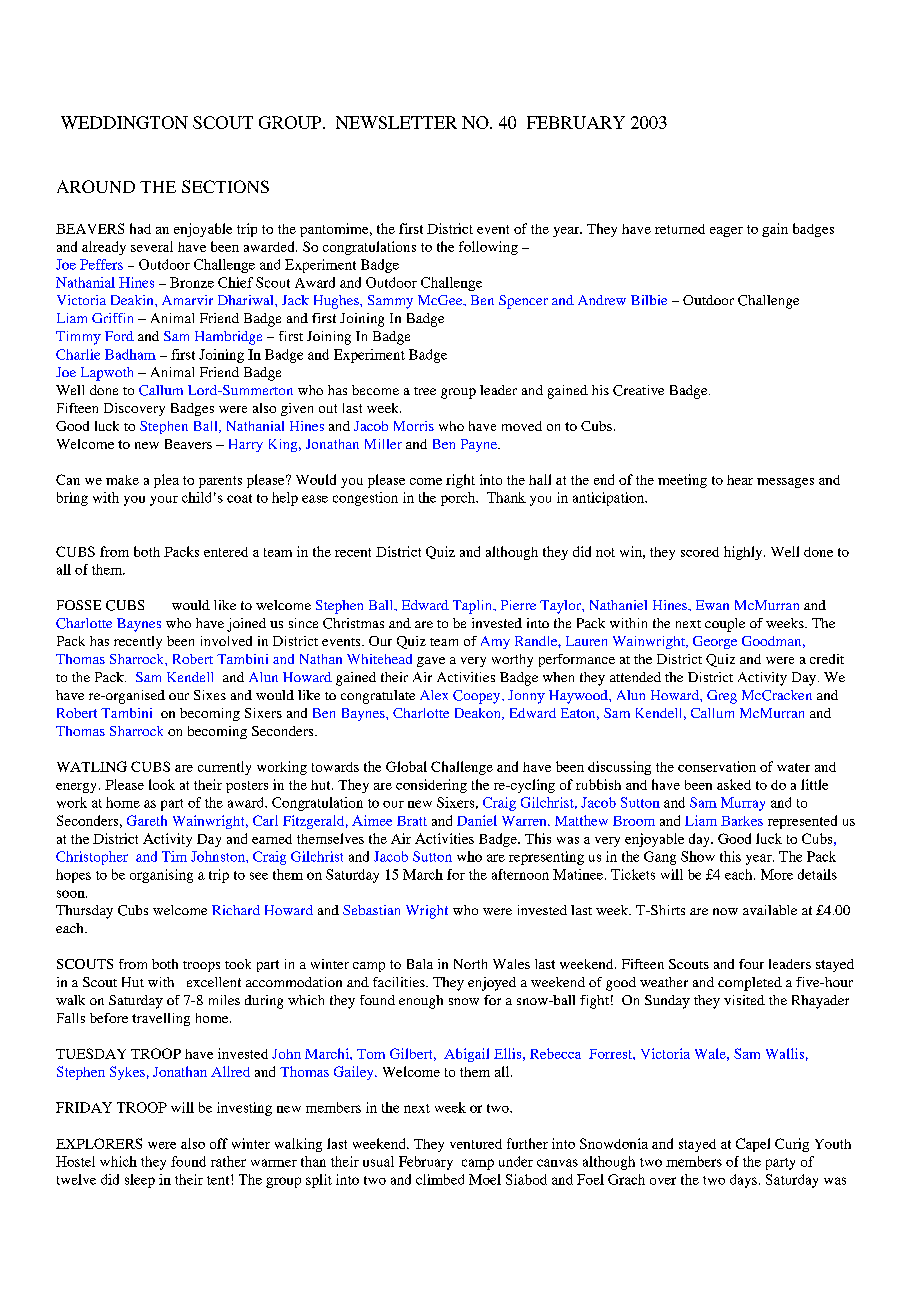 This screenshot has height=1308, width=924. I want to click on days, so click(743, 1181).
